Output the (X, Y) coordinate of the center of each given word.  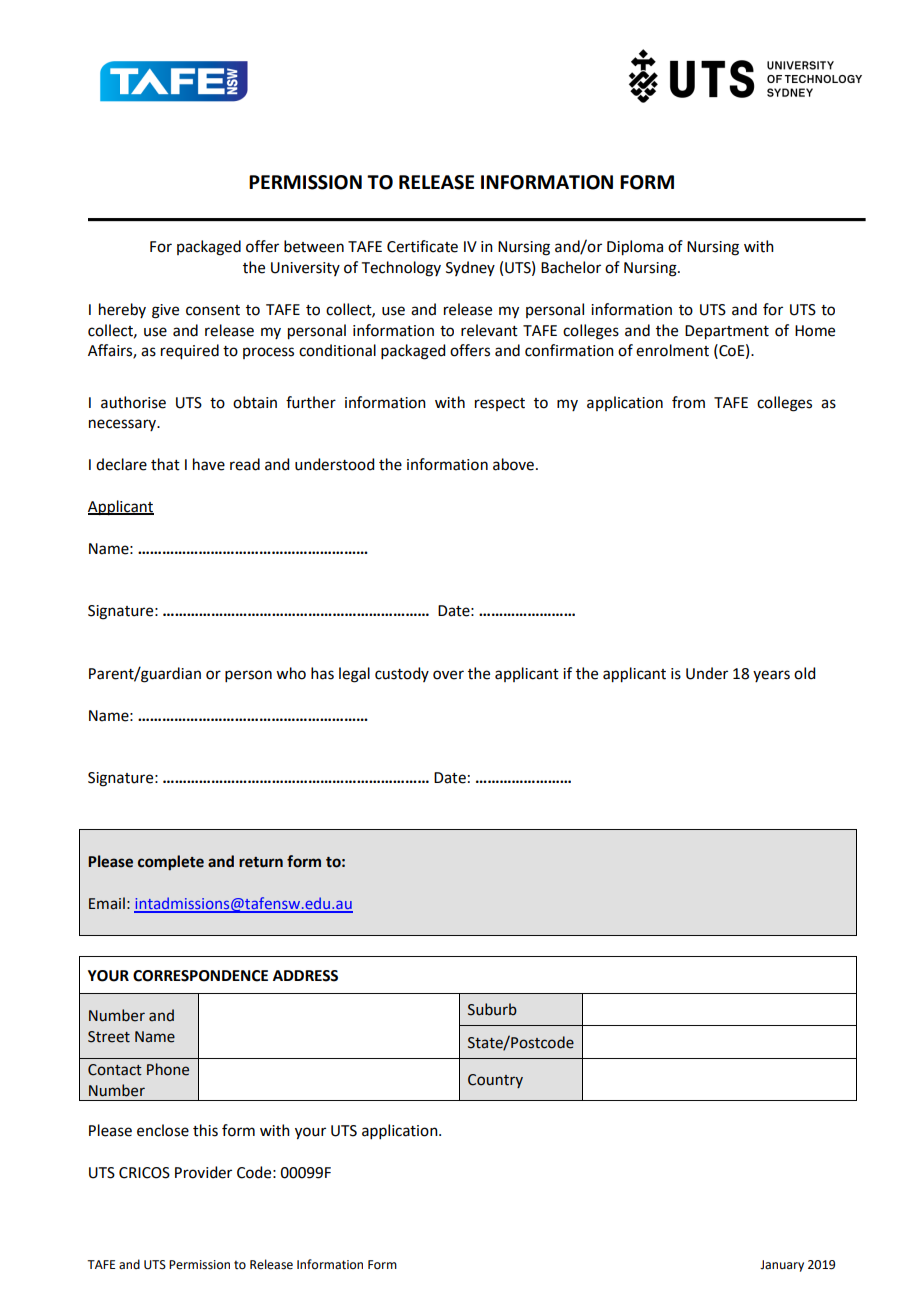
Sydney (470, 268)
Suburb (492, 1009)
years (771, 676)
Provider (203, 1172)
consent (213, 310)
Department (727, 332)
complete (171, 862)
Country (495, 1081)
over (448, 675)
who (291, 673)
